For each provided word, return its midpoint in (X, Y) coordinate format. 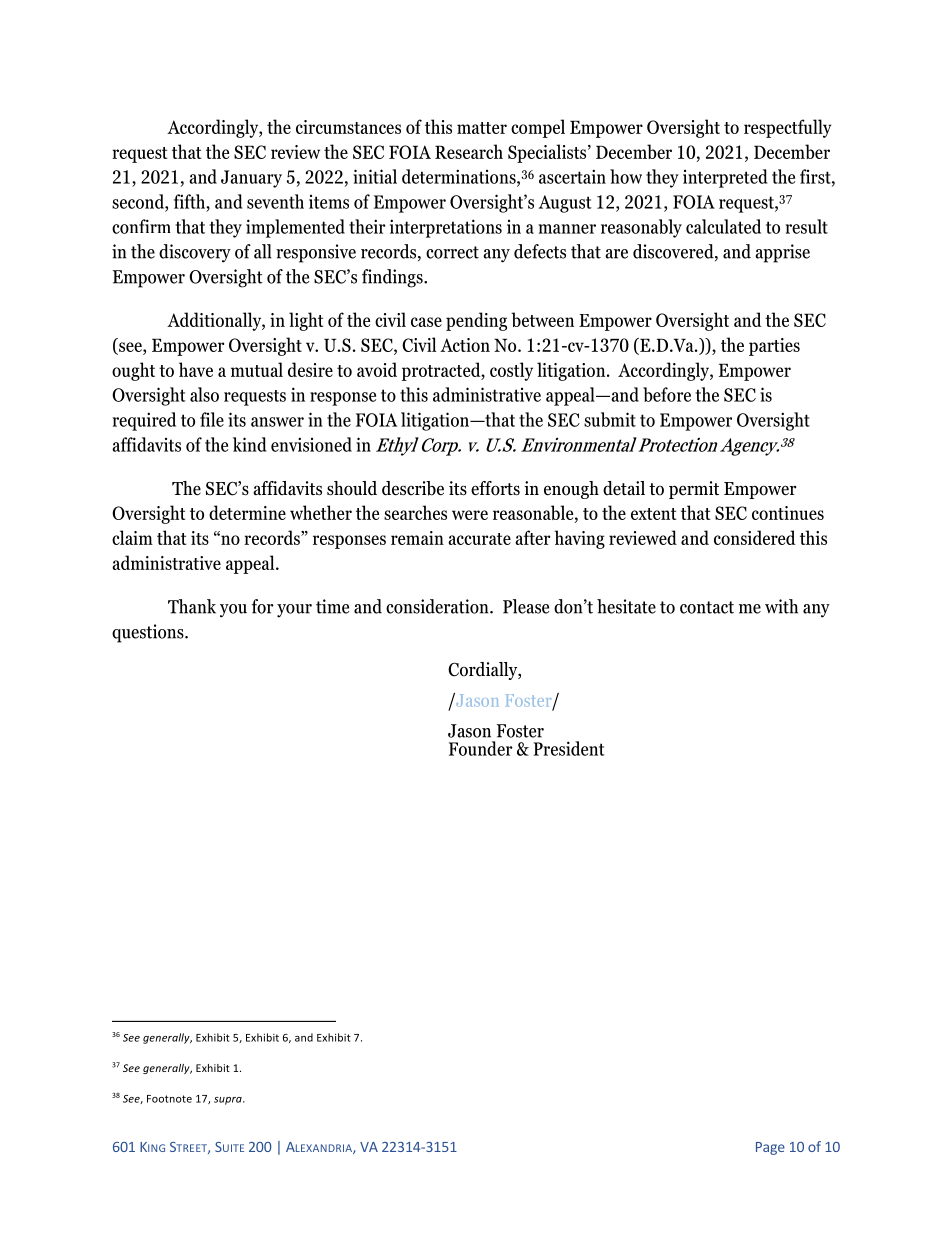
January (251, 179)
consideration (438, 606)
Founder (481, 748)
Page (770, 1148)
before (667, 394)
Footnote (169, 1099)
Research (469, 151)
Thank (192, 606)
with (781, 606)
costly (511, 371)
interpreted (725, 178)
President (569, 748)
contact (707, 607)
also (204, 394)
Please (526, 606)
